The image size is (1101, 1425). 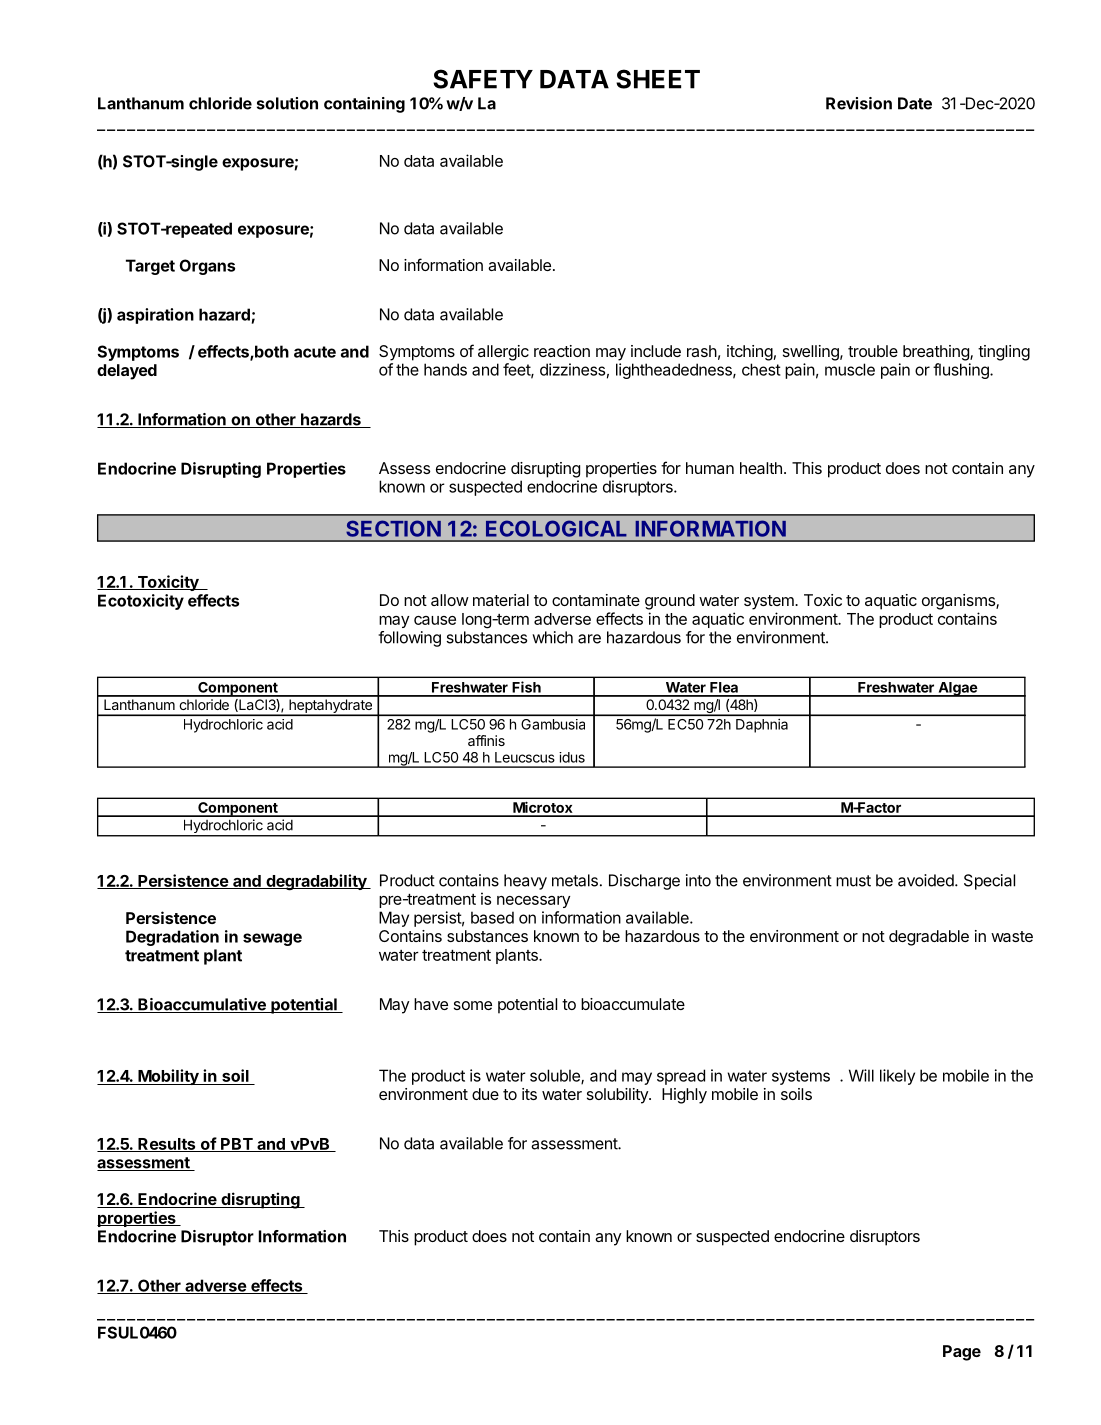 What do you see at coordinates (483, 79) in the screenshot?
I see `SAFETY` at bounding box center [483, 79].
